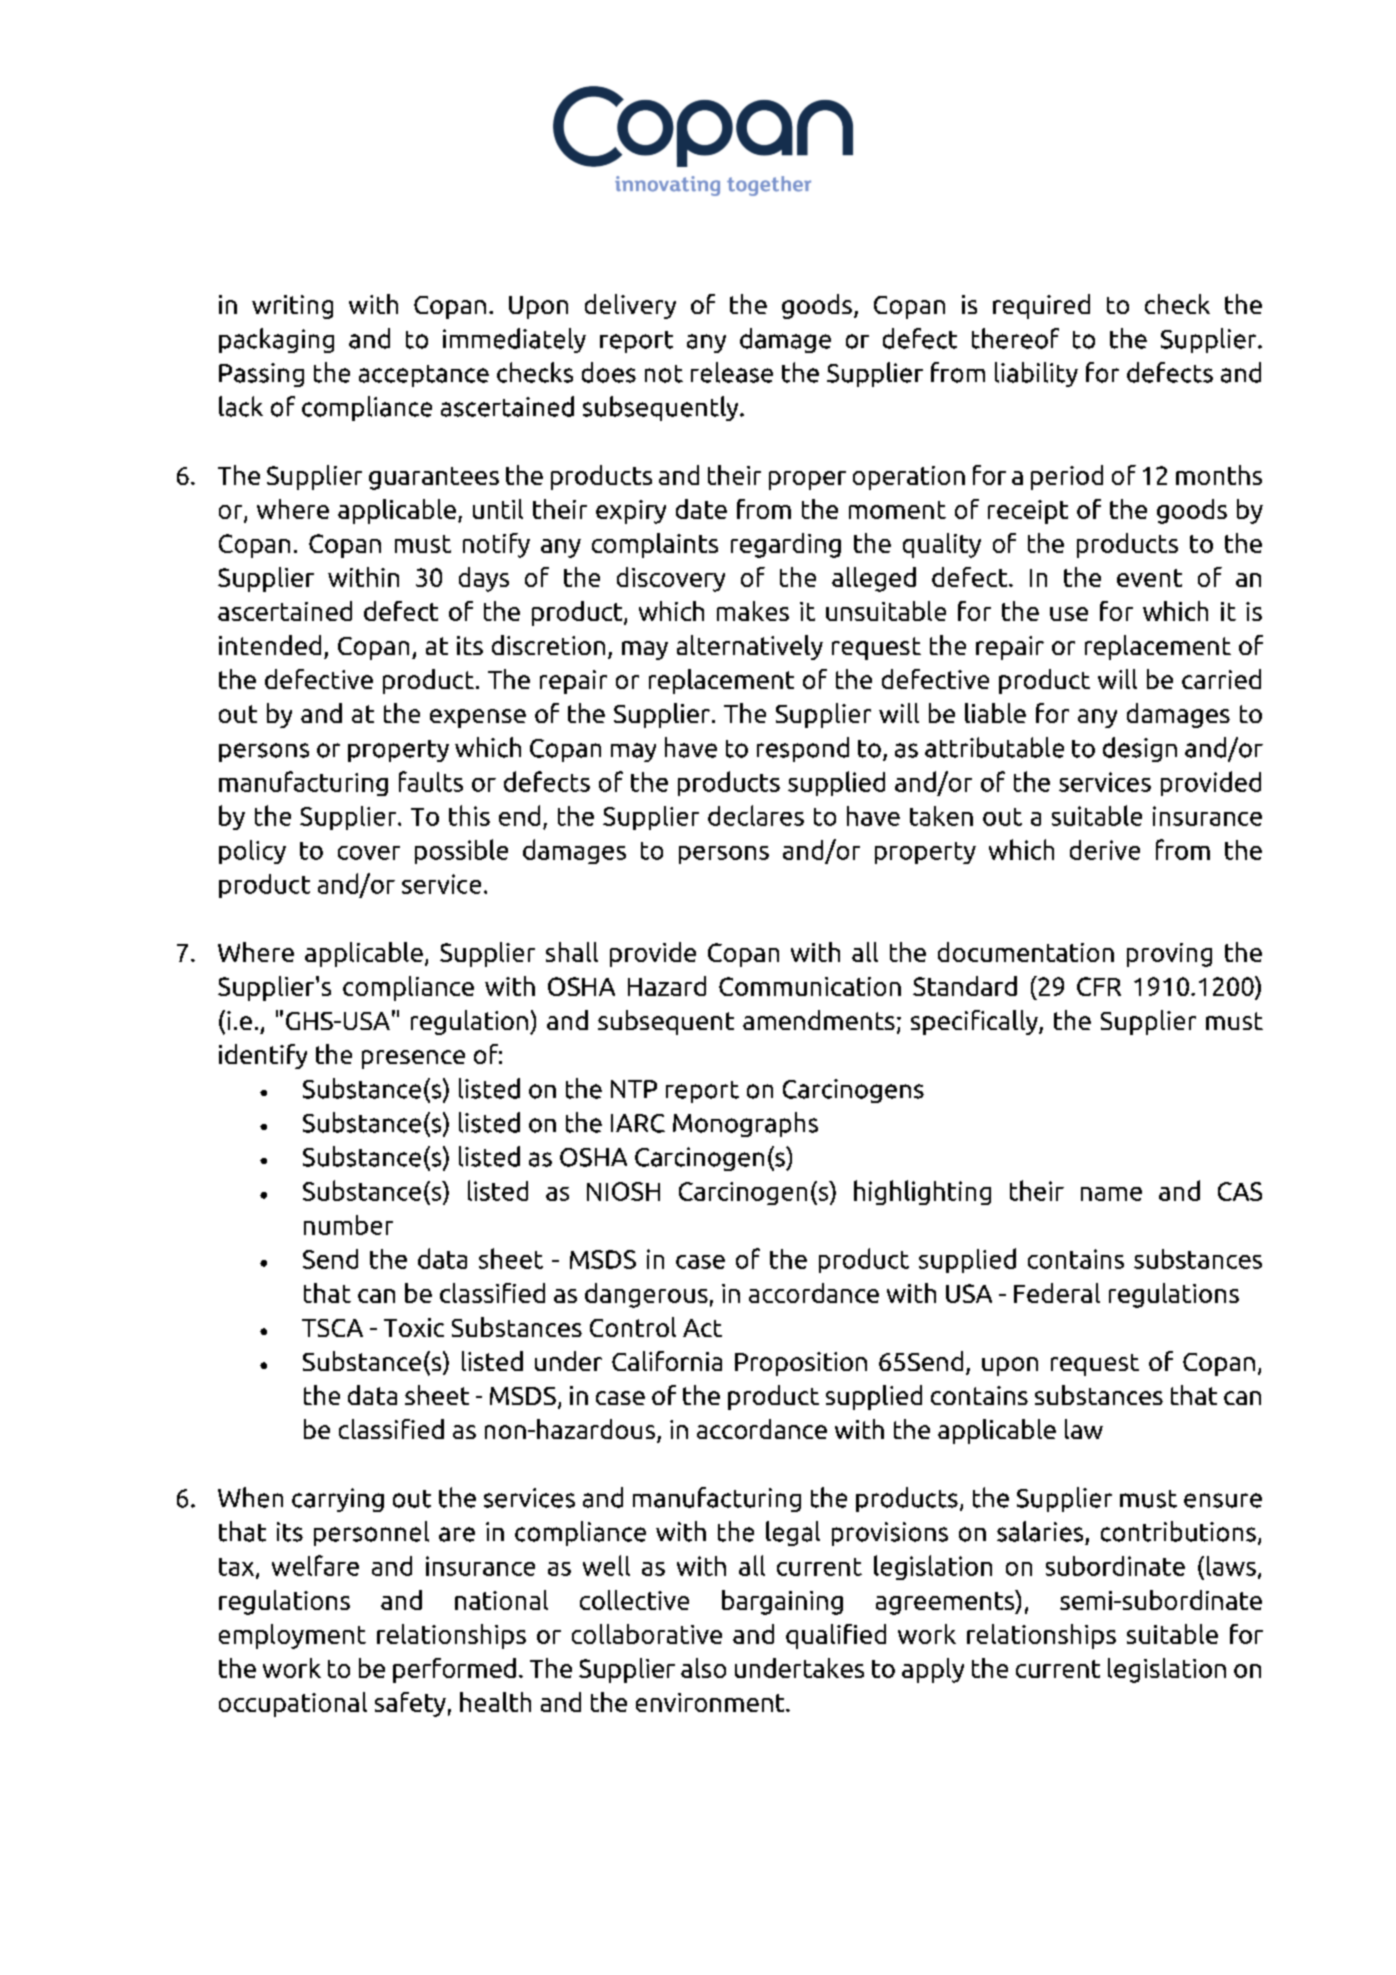 This screenshot has height=1975, width=1396. What do you see at coordinates (431, 781) in the screenshot?
I see `faults` at bounding box center [431, 781].
